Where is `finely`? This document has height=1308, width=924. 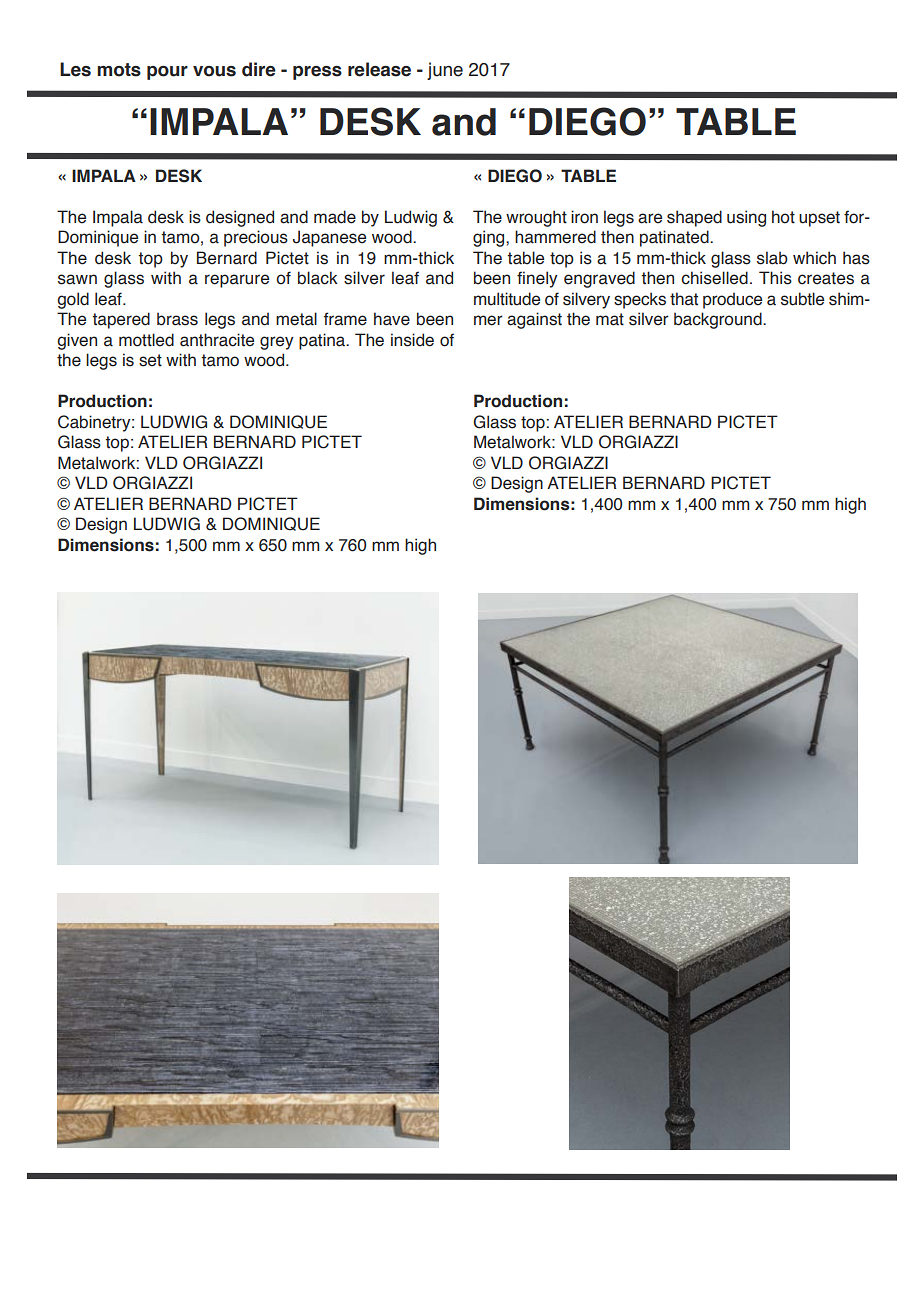
finely is located at coordinates (537, 279).
